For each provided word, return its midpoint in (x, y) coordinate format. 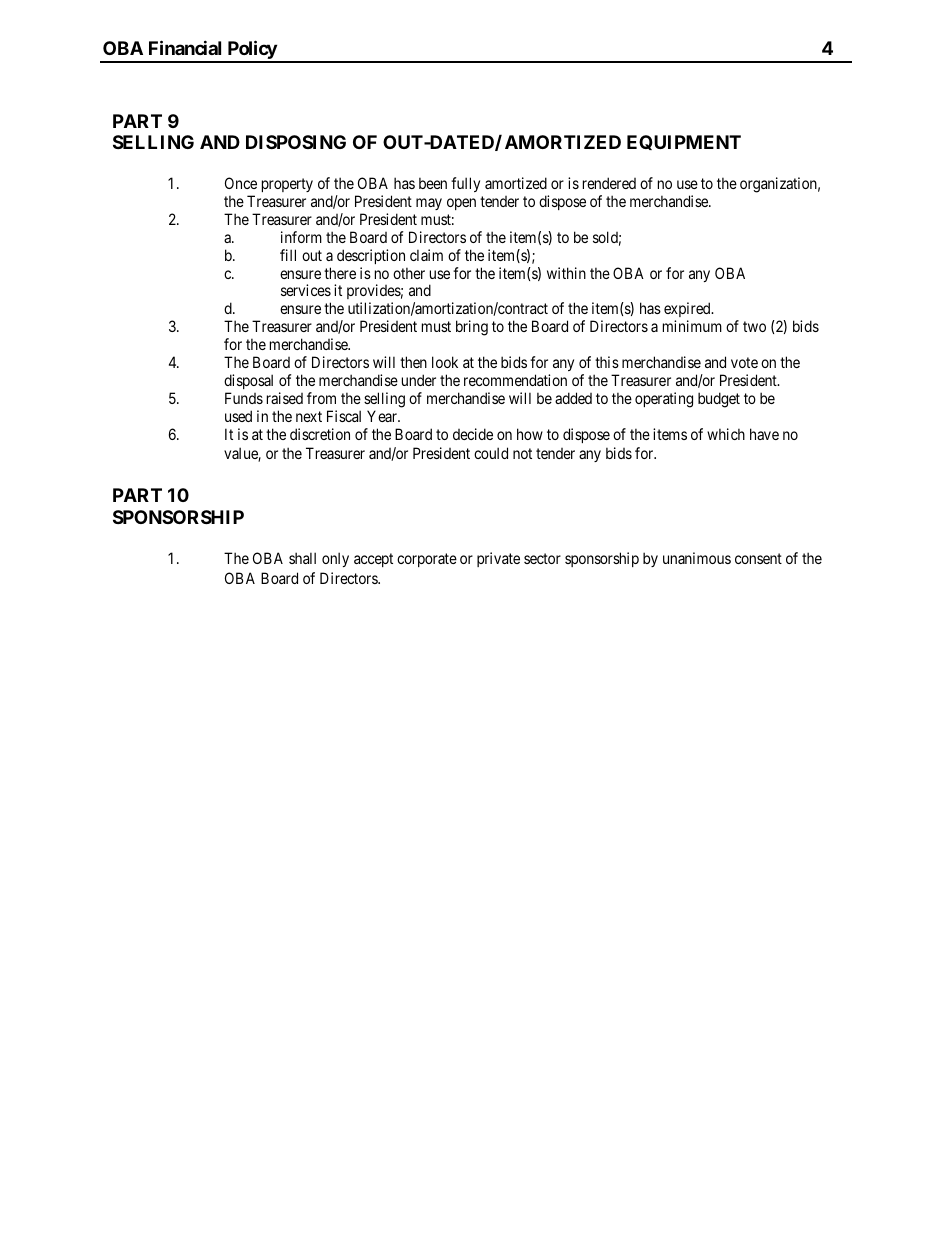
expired (688, 311)
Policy (251, 51)
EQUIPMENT (684, 142)
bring (472, 328)
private (498, 559)
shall (302, 558)
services (306, 290)
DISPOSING (296, 142)
